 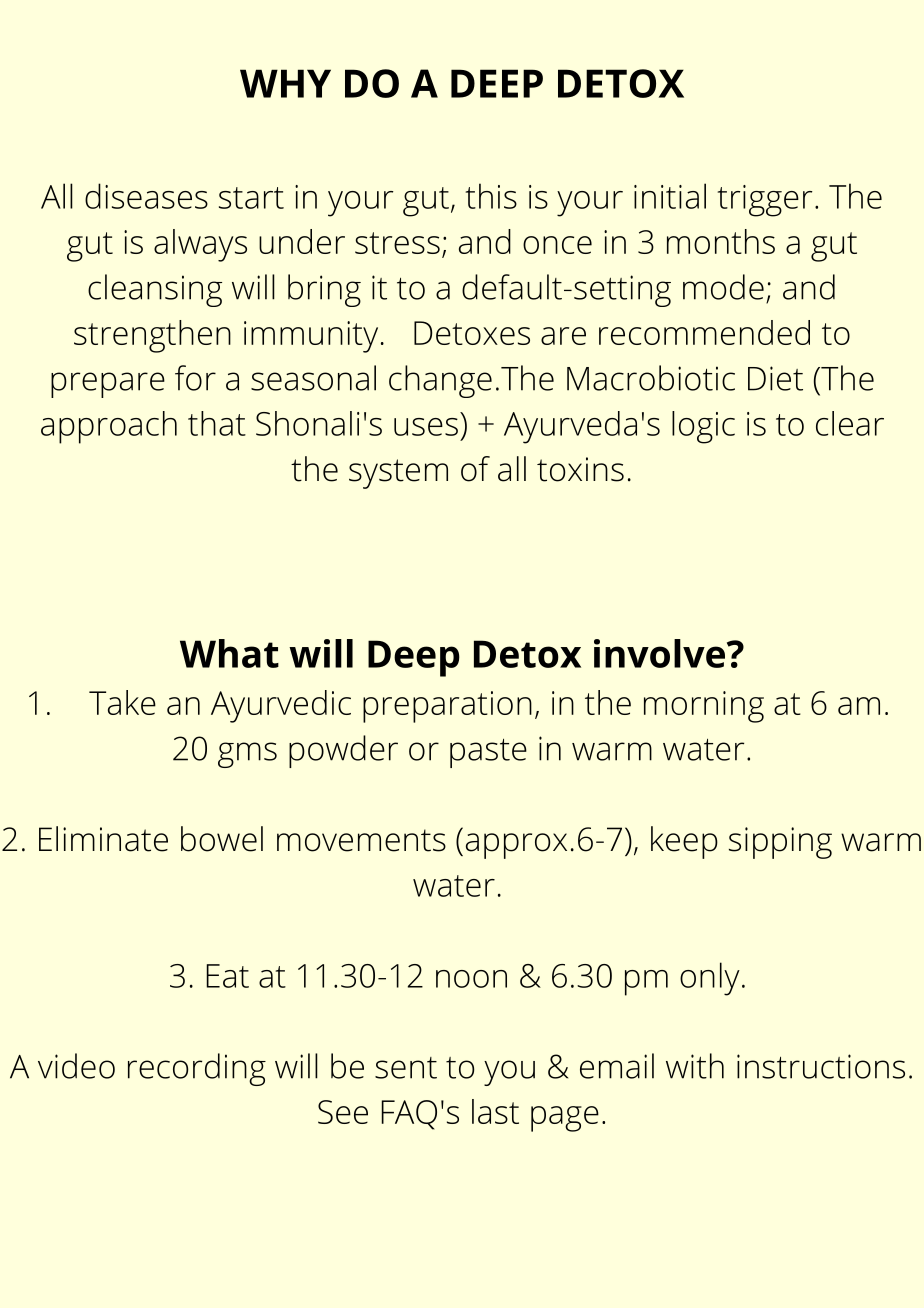 What do you see at coordinates (426, 427) in the screenshot?
I see `uses` at bounding box center [426, 427].
